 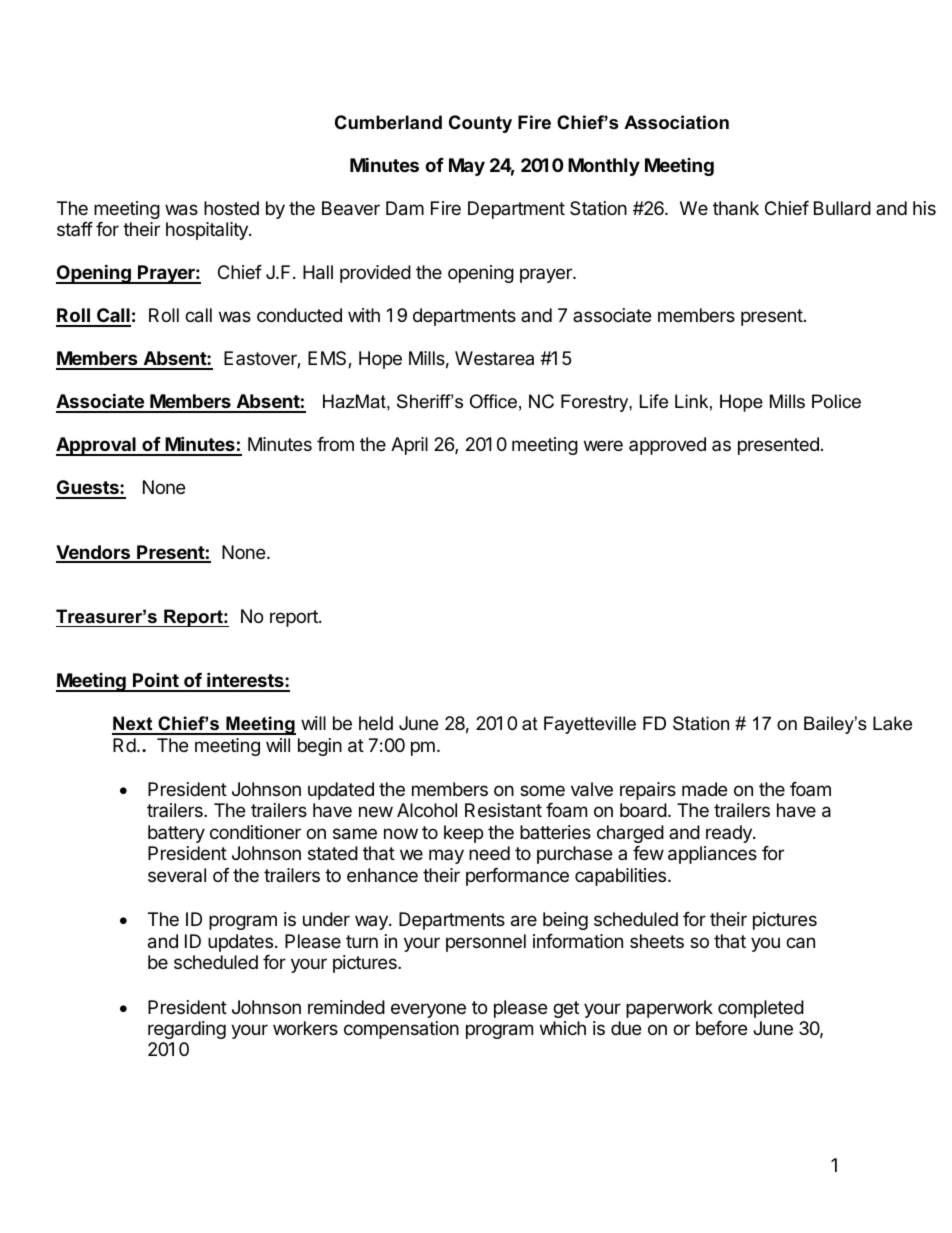 I want to click on get, so click(x=566, y=1009).
